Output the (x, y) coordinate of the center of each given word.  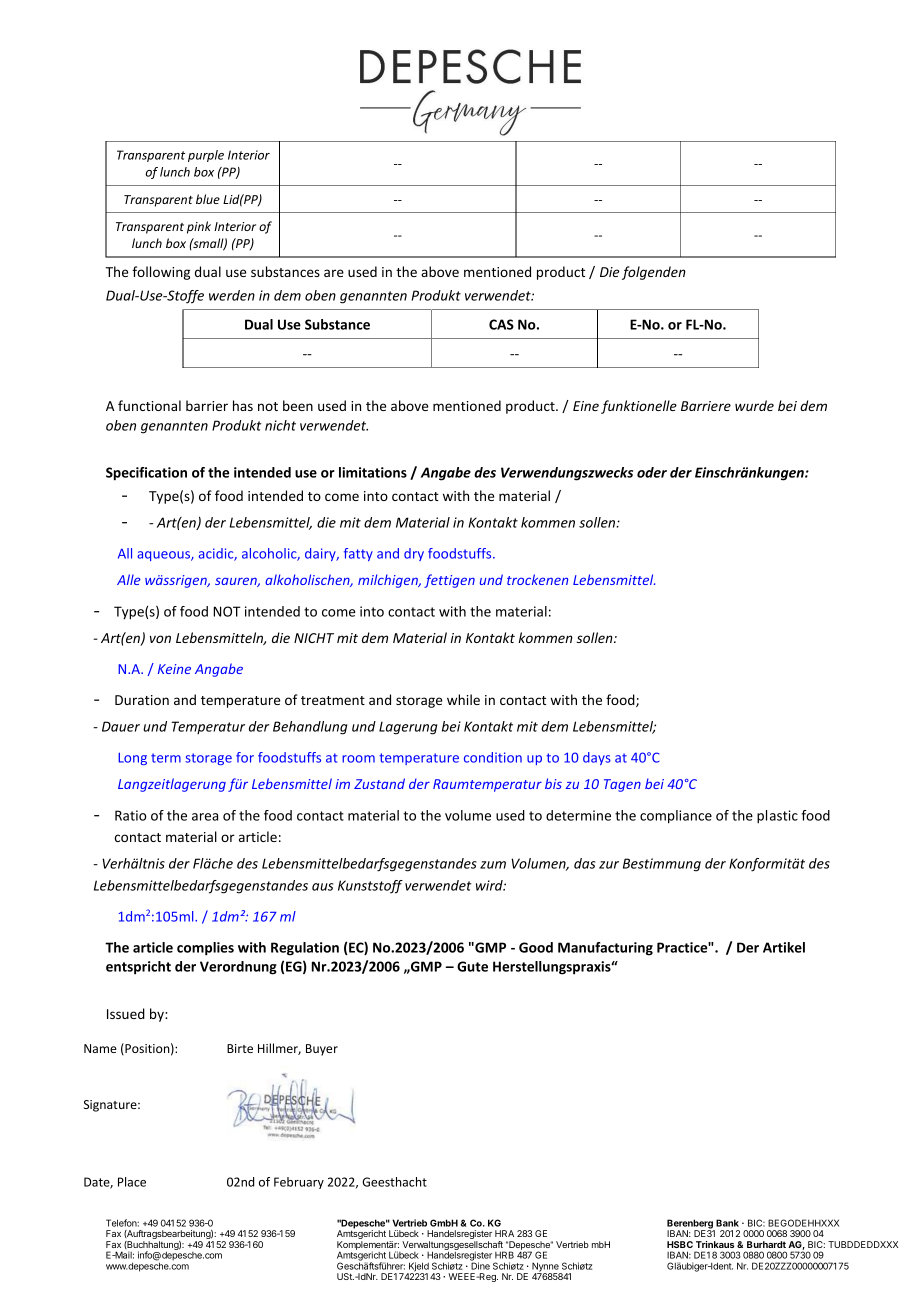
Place (132, 1182)
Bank (727, 1223)
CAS (501, 324)
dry (414, 554)
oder (652, 472)
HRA (504, 1233)
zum (493, 865)
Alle (129, 579)
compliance (676, 817)
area (205, 817)
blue (208, 199)
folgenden (654, 273)
